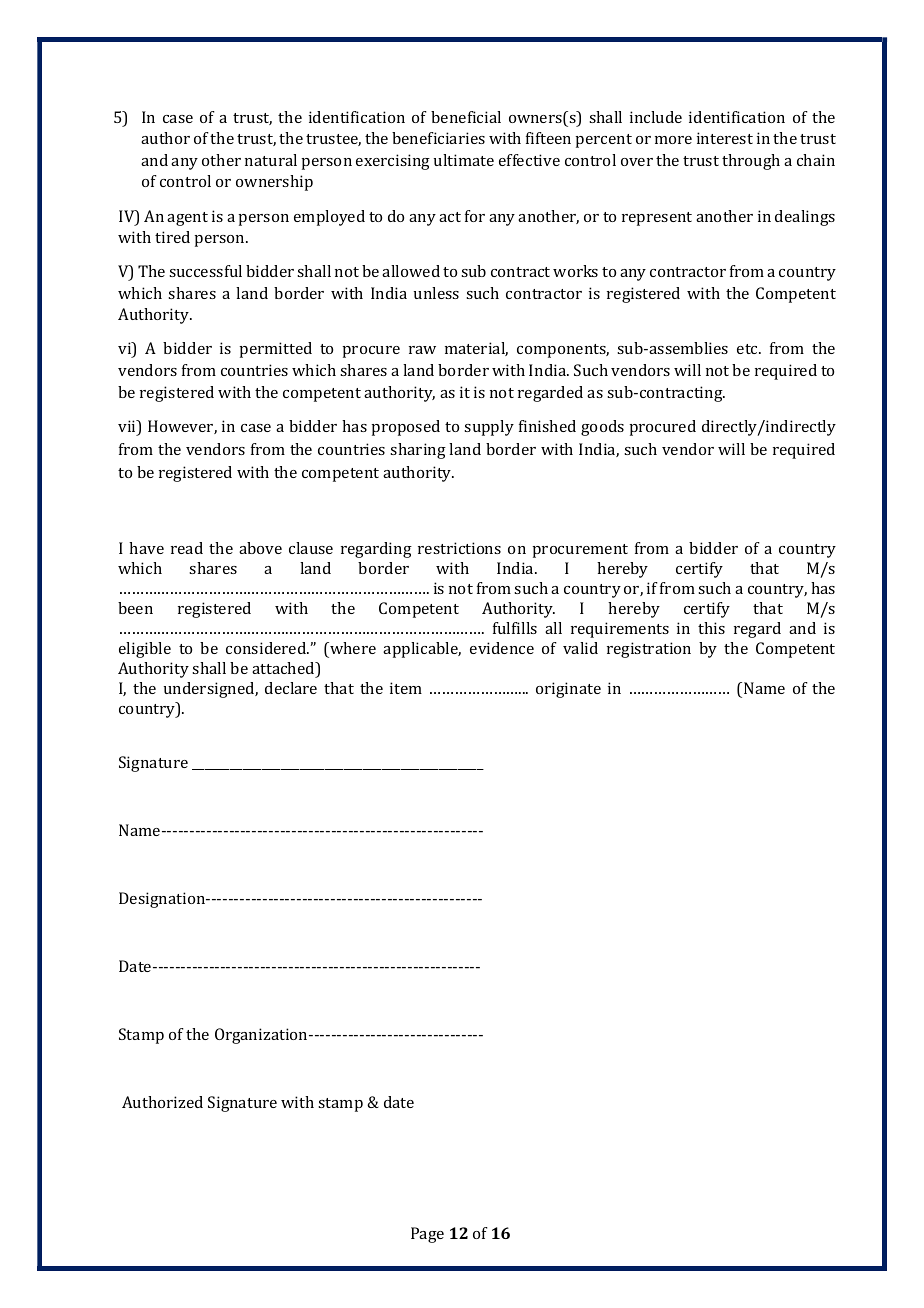 The image size is (924, 1308). I want to click on natural, so click(271, 160).
